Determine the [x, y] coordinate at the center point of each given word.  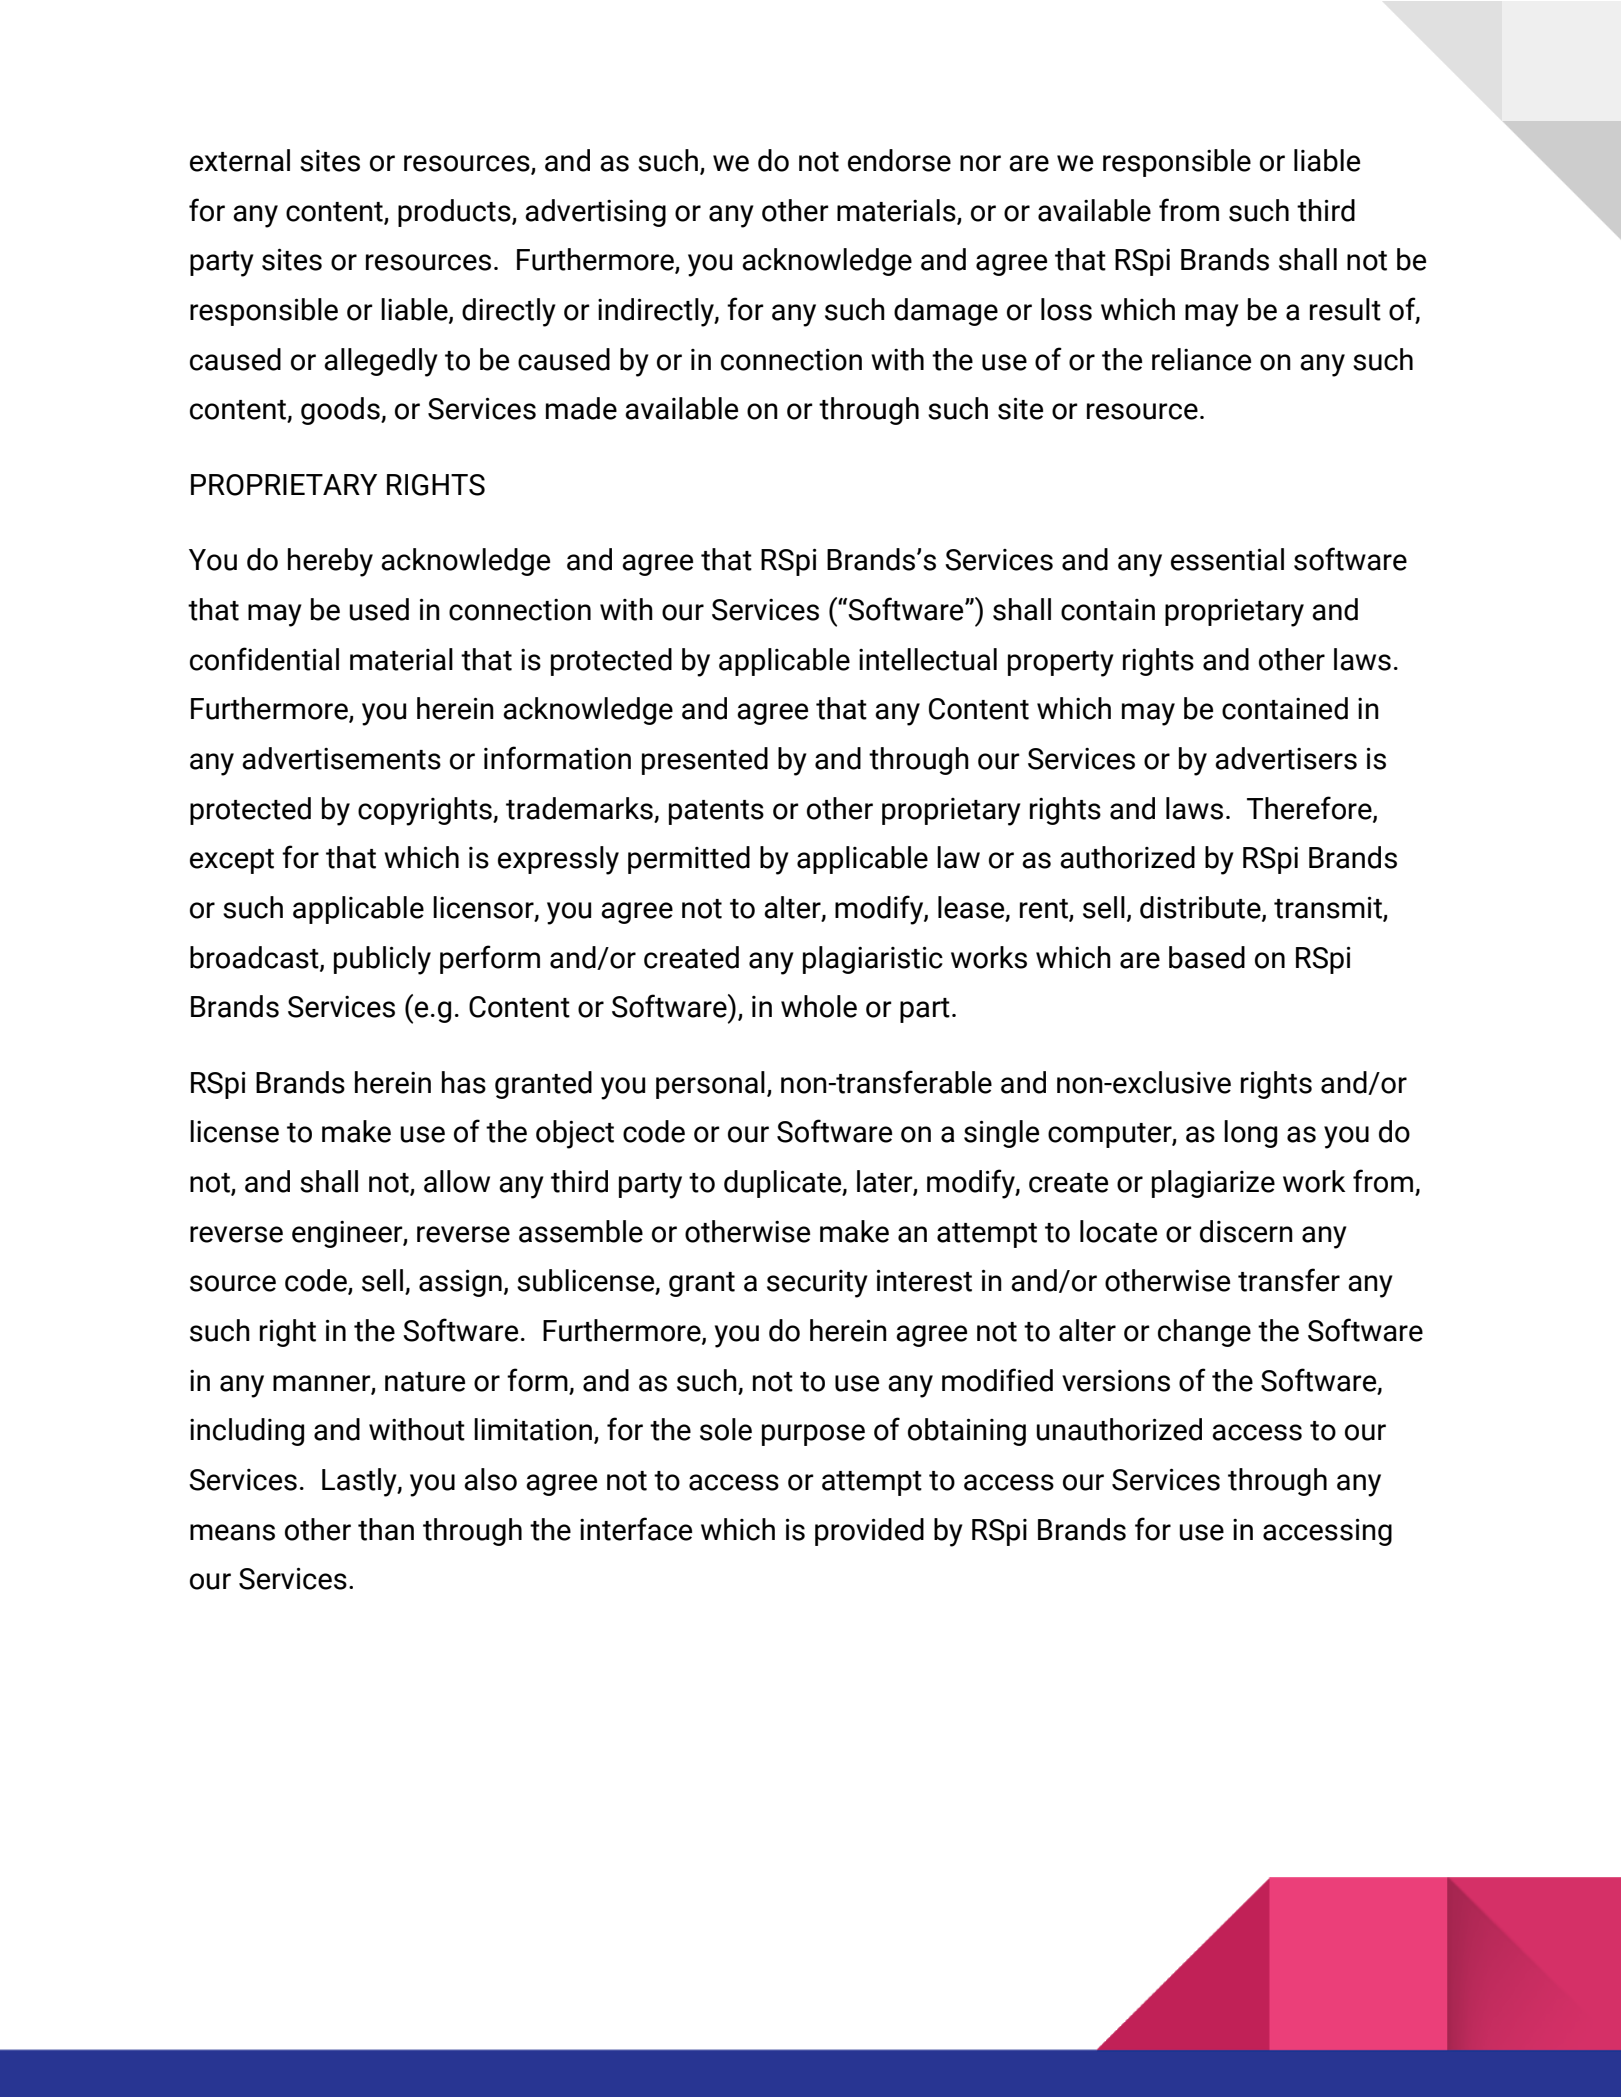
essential [1227, 559]
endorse [899, 160]
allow [457, 1181]
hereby [330, 562]
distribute [1201, 908]
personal [710, 1085]
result [1345, 309]
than [386, 1529]
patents [716, 812]
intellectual [928, 659]
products [455, 213]
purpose [813, 1435]
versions [1116, 1381]
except [232, 861]
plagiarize [1213, 1184]
